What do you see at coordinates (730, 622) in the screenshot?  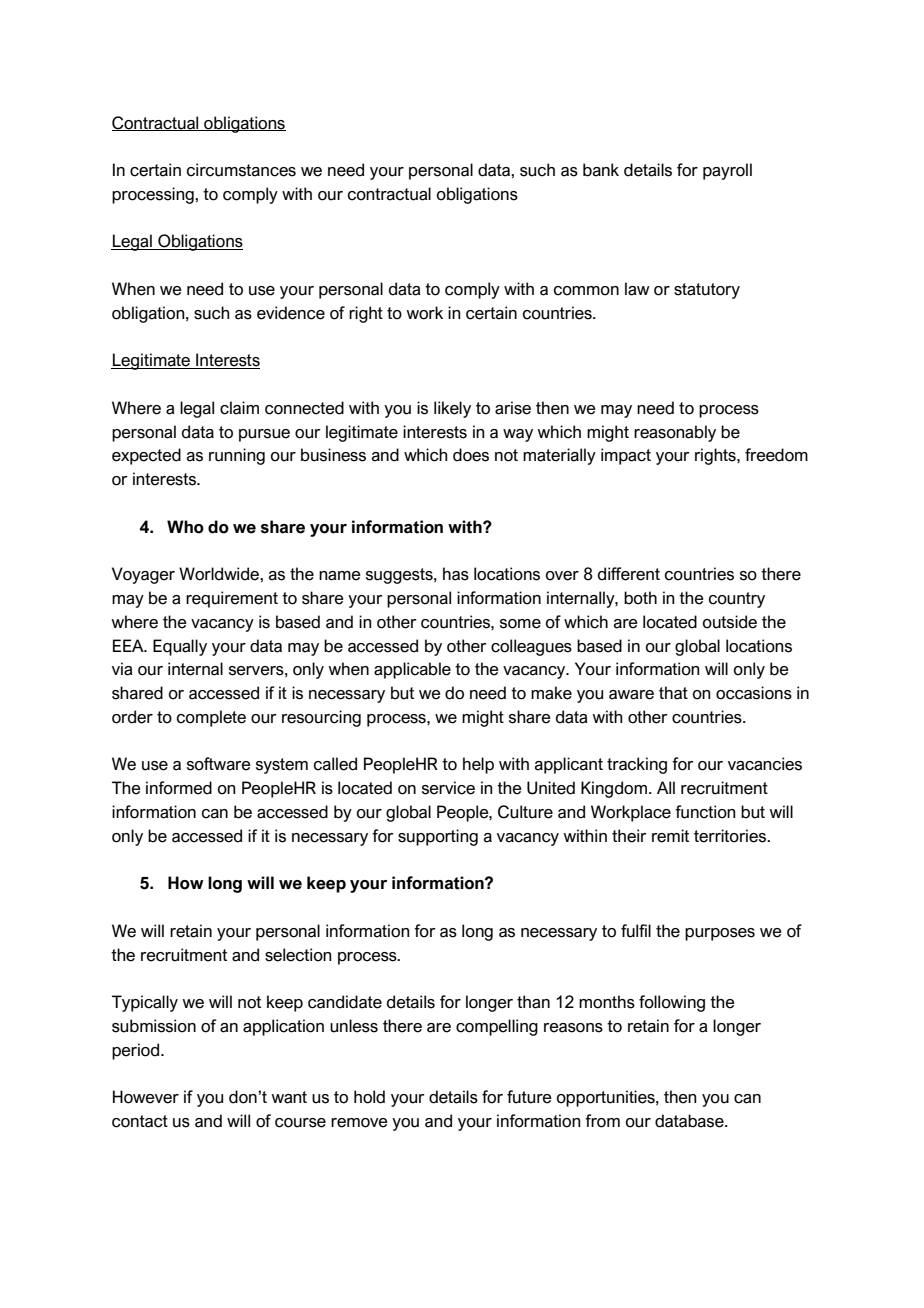 I see `outside` at bounding box center [730, 622].
